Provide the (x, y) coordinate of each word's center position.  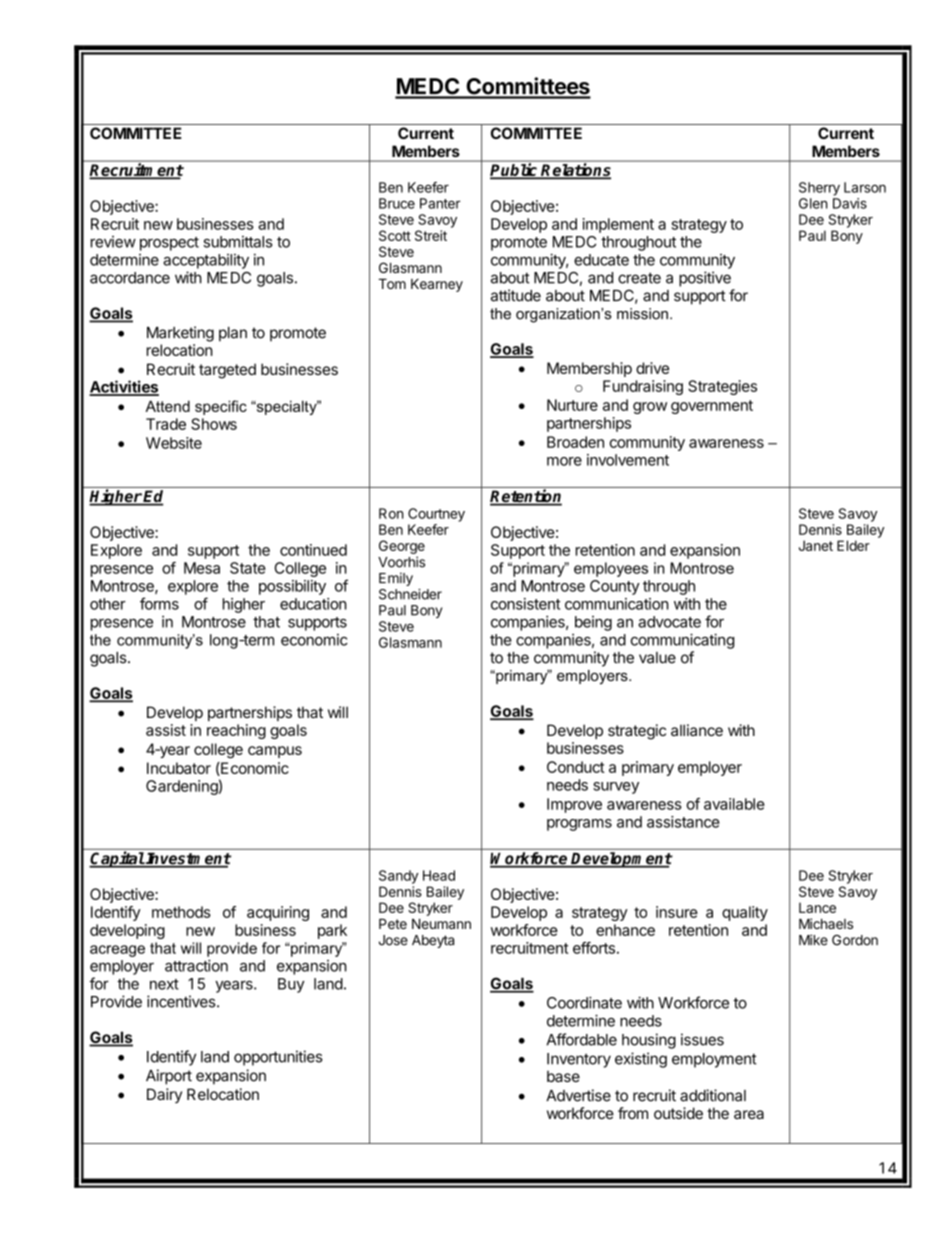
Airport (169, 1077)
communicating (682, 641)
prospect (169, 244)
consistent (525, 604)
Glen (813, 203)
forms (159, 603)
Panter (440, 203)
